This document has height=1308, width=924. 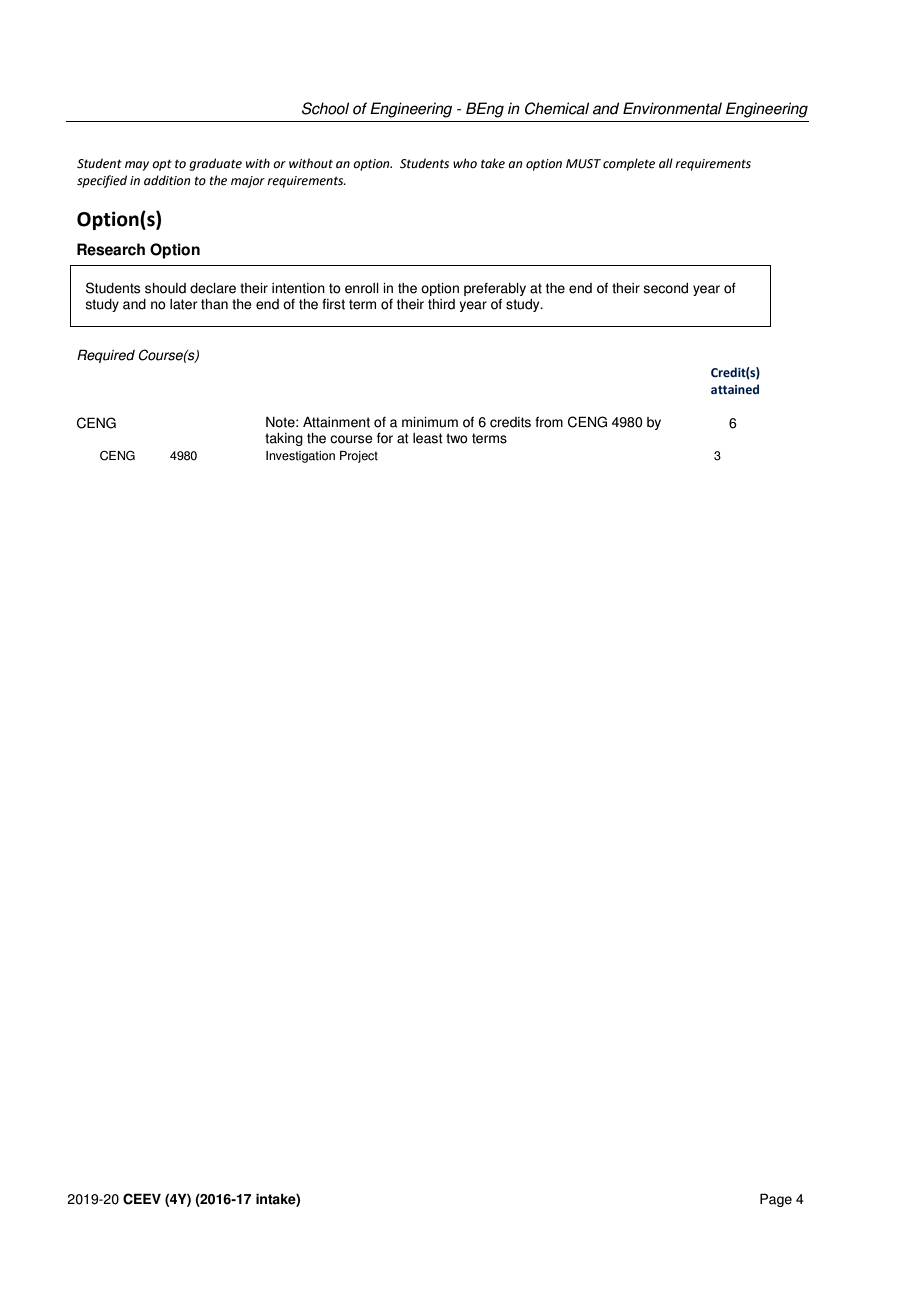 I want to click on Page, so click(x=776, y=1200).
